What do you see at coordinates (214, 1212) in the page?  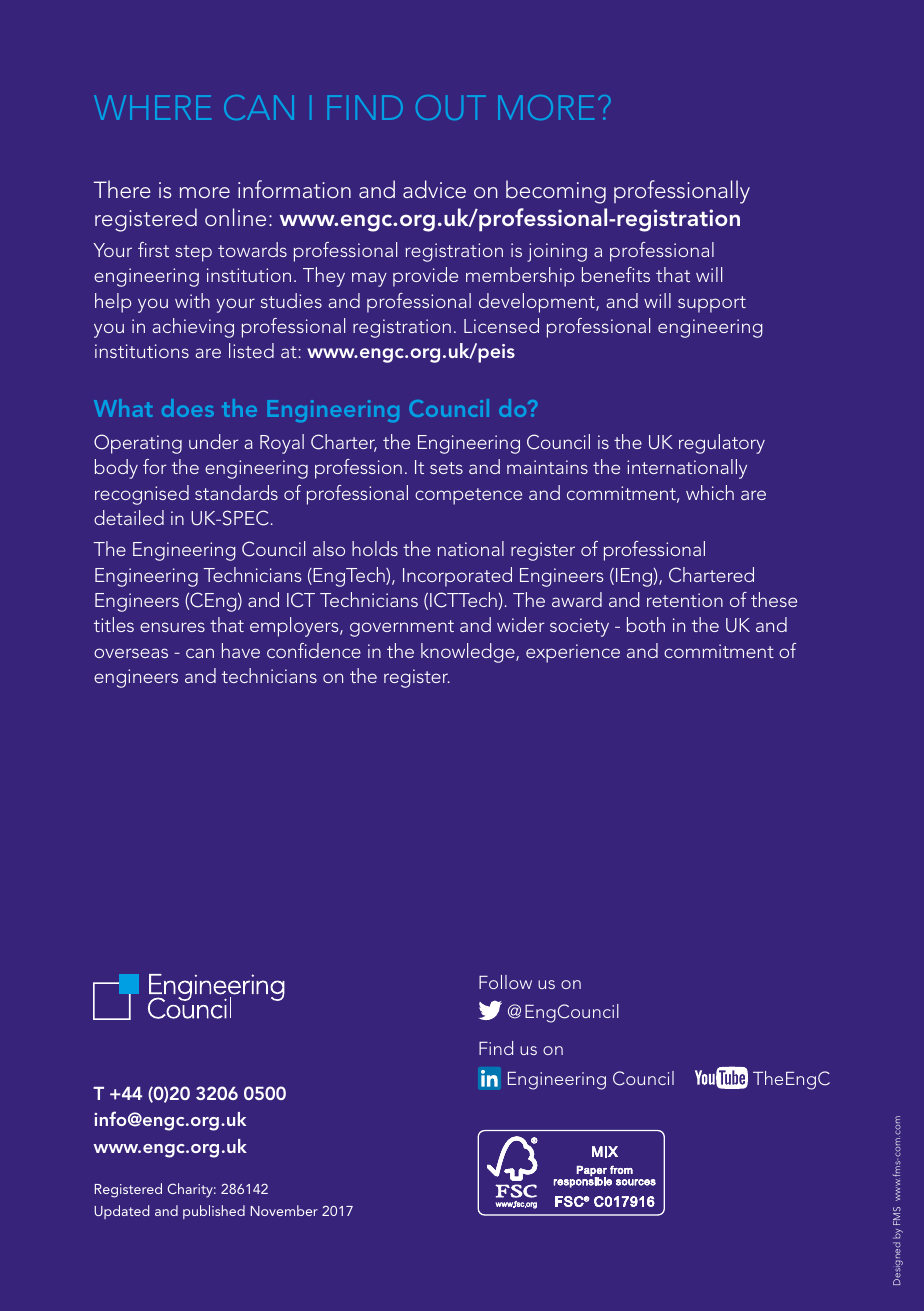 I see `published` at bounding box center [214, 1212].
